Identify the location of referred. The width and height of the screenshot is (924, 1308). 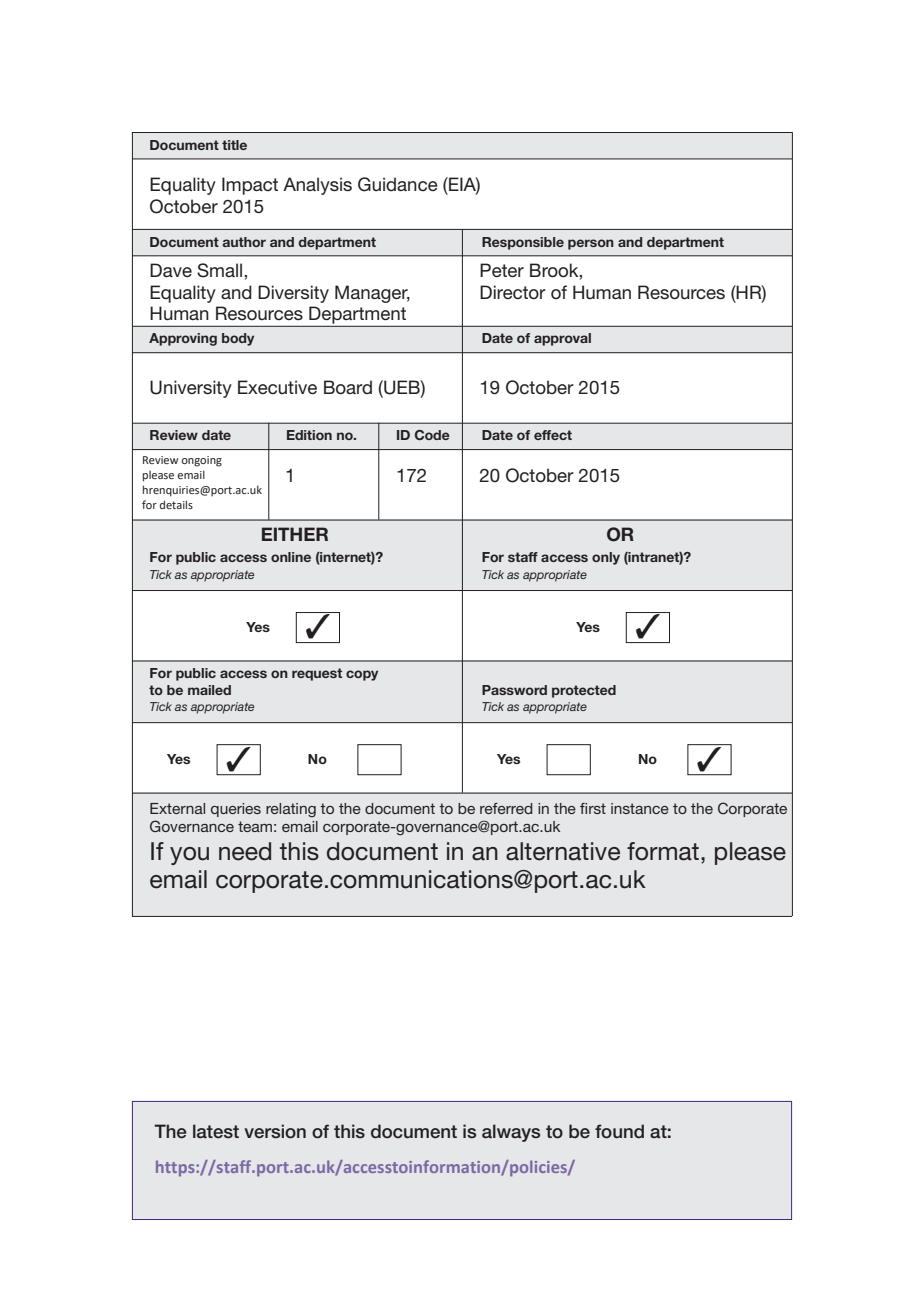
(506, 808).
